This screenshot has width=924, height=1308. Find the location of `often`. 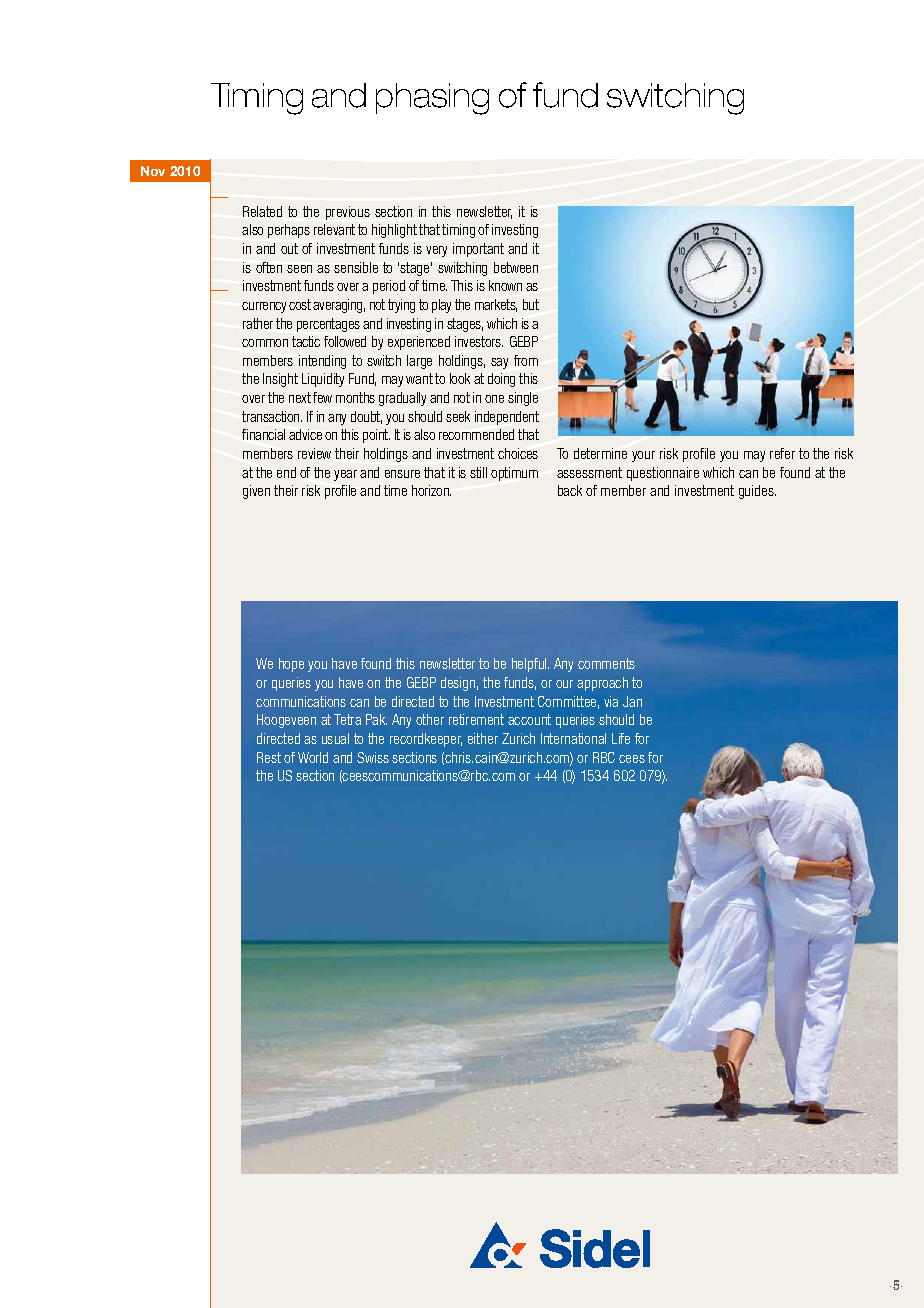

often is located at coordinates (269, 267).
